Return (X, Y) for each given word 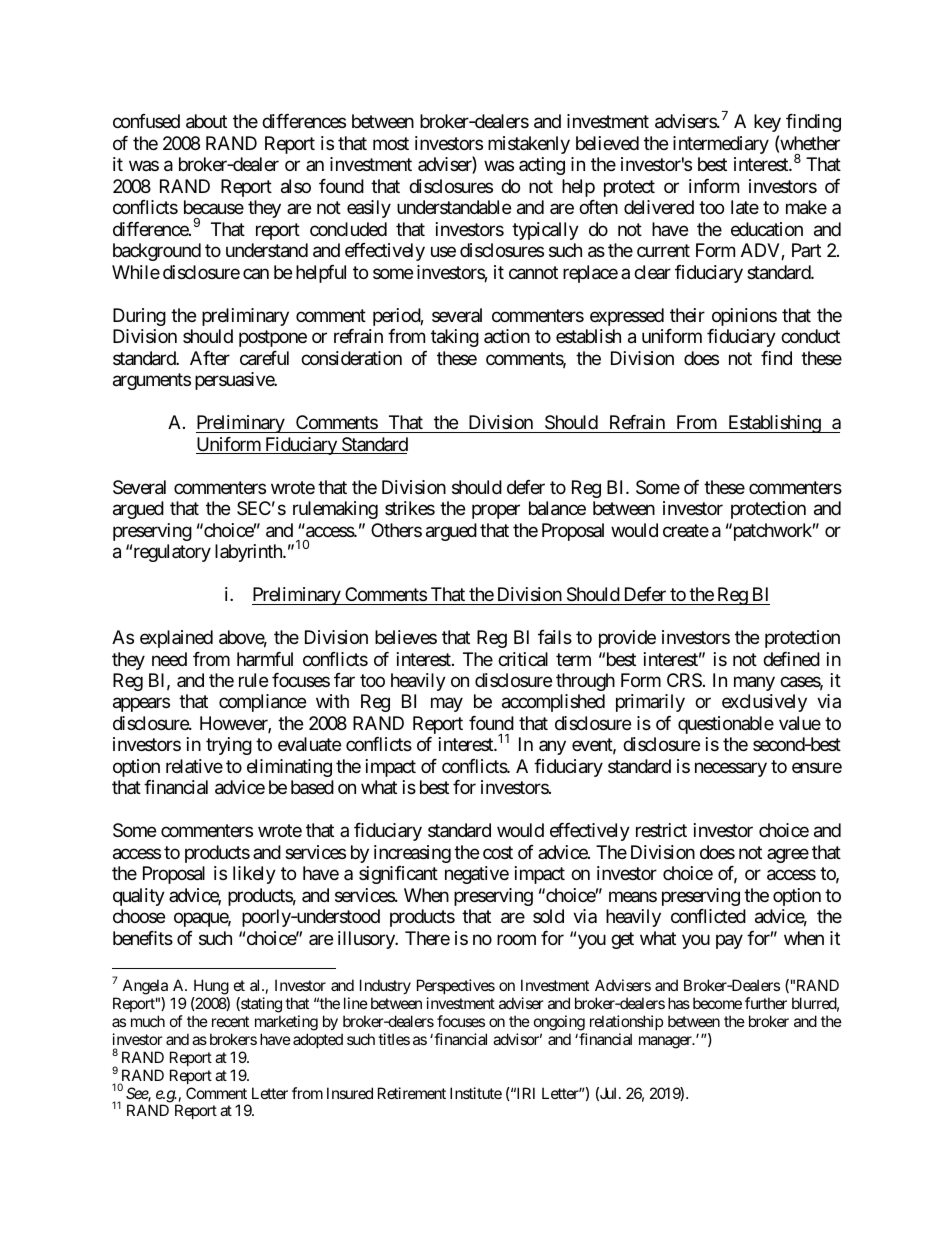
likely (254, 875)
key (767, 123)
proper (496, 512)
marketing (286, 1023)
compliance (262, 703)
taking (455, 338)
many (754, 683)
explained (176, 639)
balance (557, 508)
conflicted (708, 916)
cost (498, 852)
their (687, 315)
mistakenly (529, 145)
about (206, 121)
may (447, 705)
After (210, 358)
